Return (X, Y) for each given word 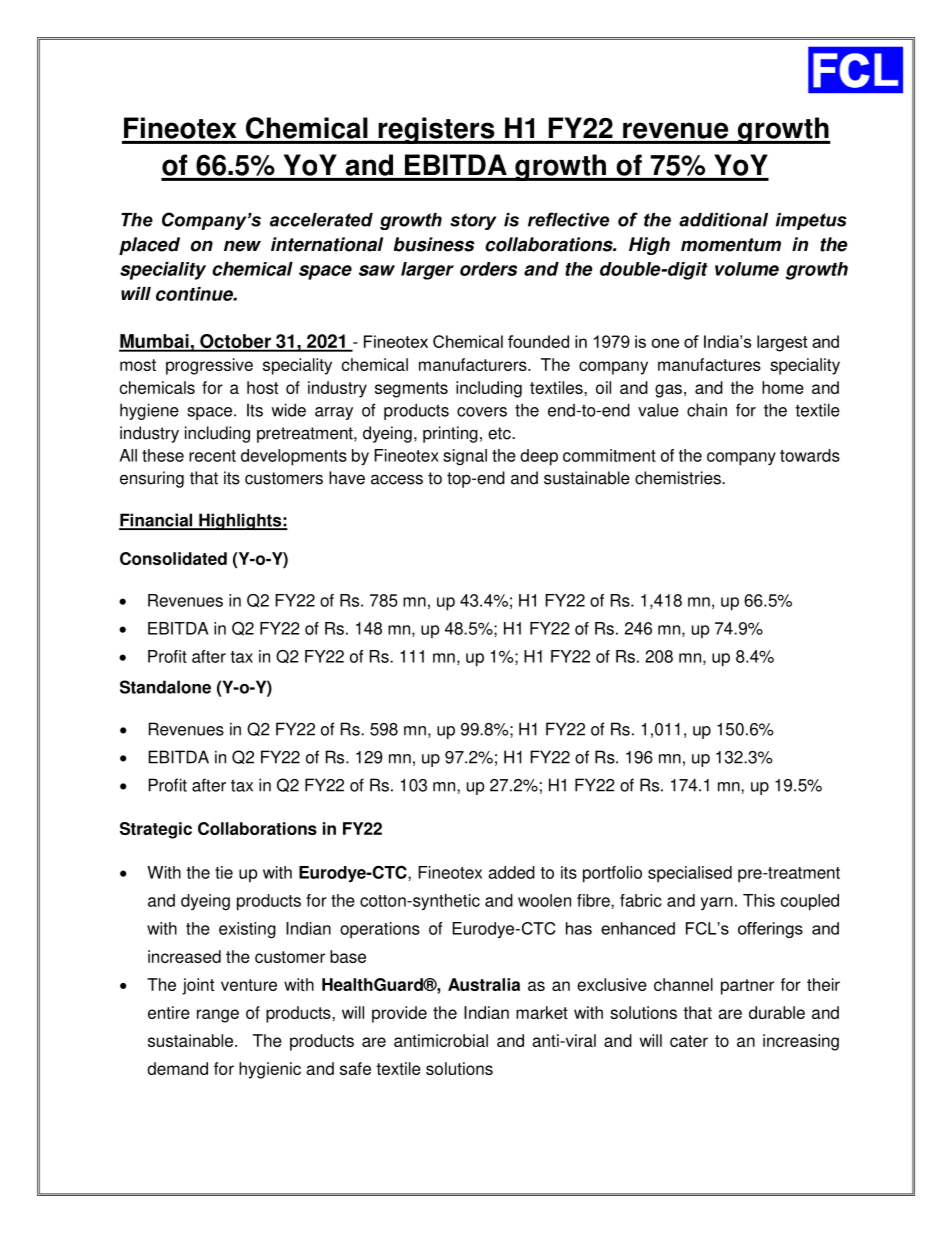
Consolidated (173, 558)
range (218, 1016)
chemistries (679, 478)
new (242, 246)
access (397, 479)
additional (723, 220)
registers (436, 130)
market (542, 1012)
